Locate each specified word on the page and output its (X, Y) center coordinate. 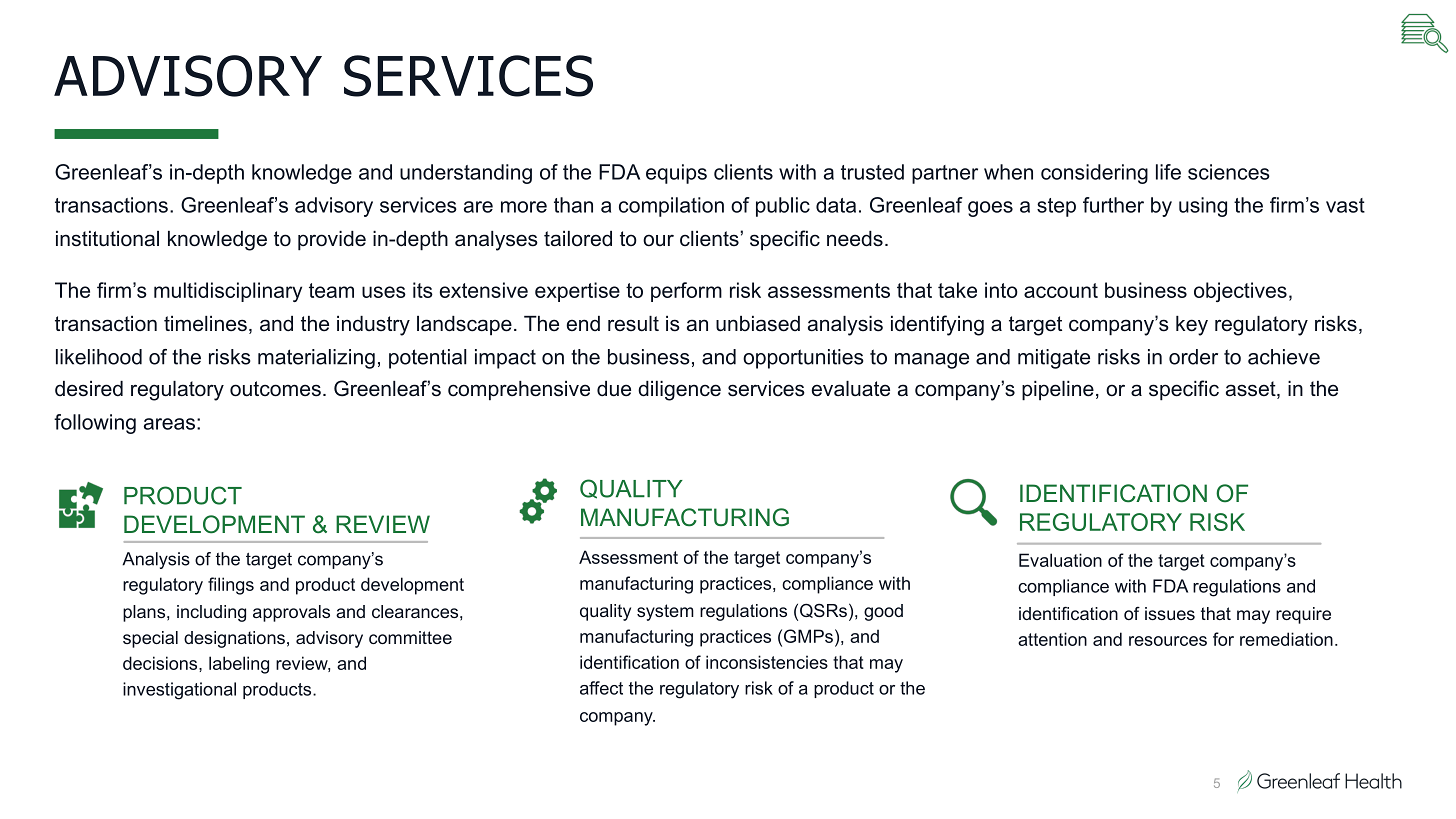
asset (1252, 390)
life (1168, 172)
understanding (466, 174)
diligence (679, 391)
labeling (239, 665)
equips (676, 174)
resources (1168, 641)
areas (169, 424)
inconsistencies (767, 662)
